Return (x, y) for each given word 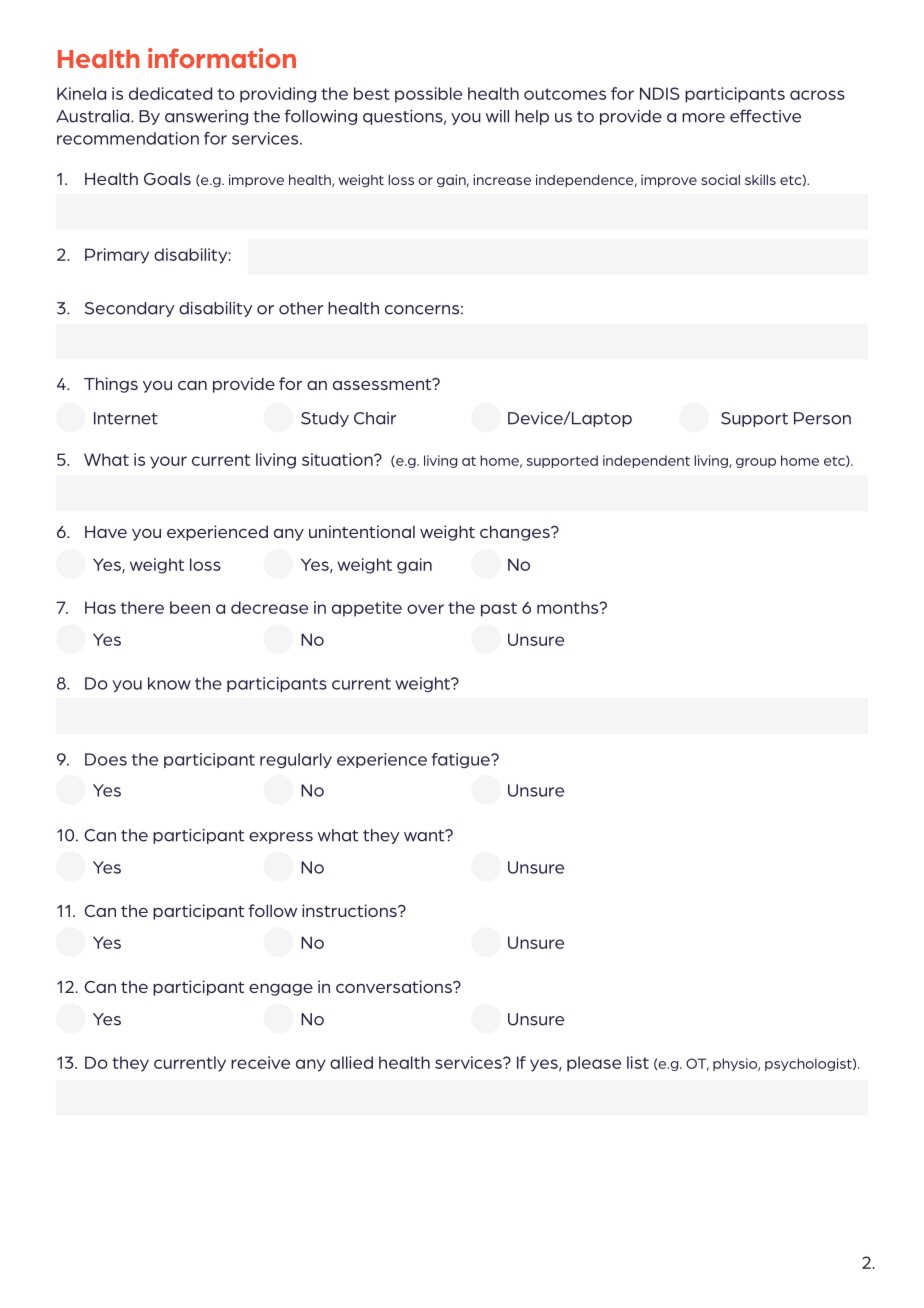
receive (260, 1062)
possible (428, 95)
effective (765, 116)
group (756, 463)
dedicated (170, 93)
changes (516, 533)
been (190, 607)
